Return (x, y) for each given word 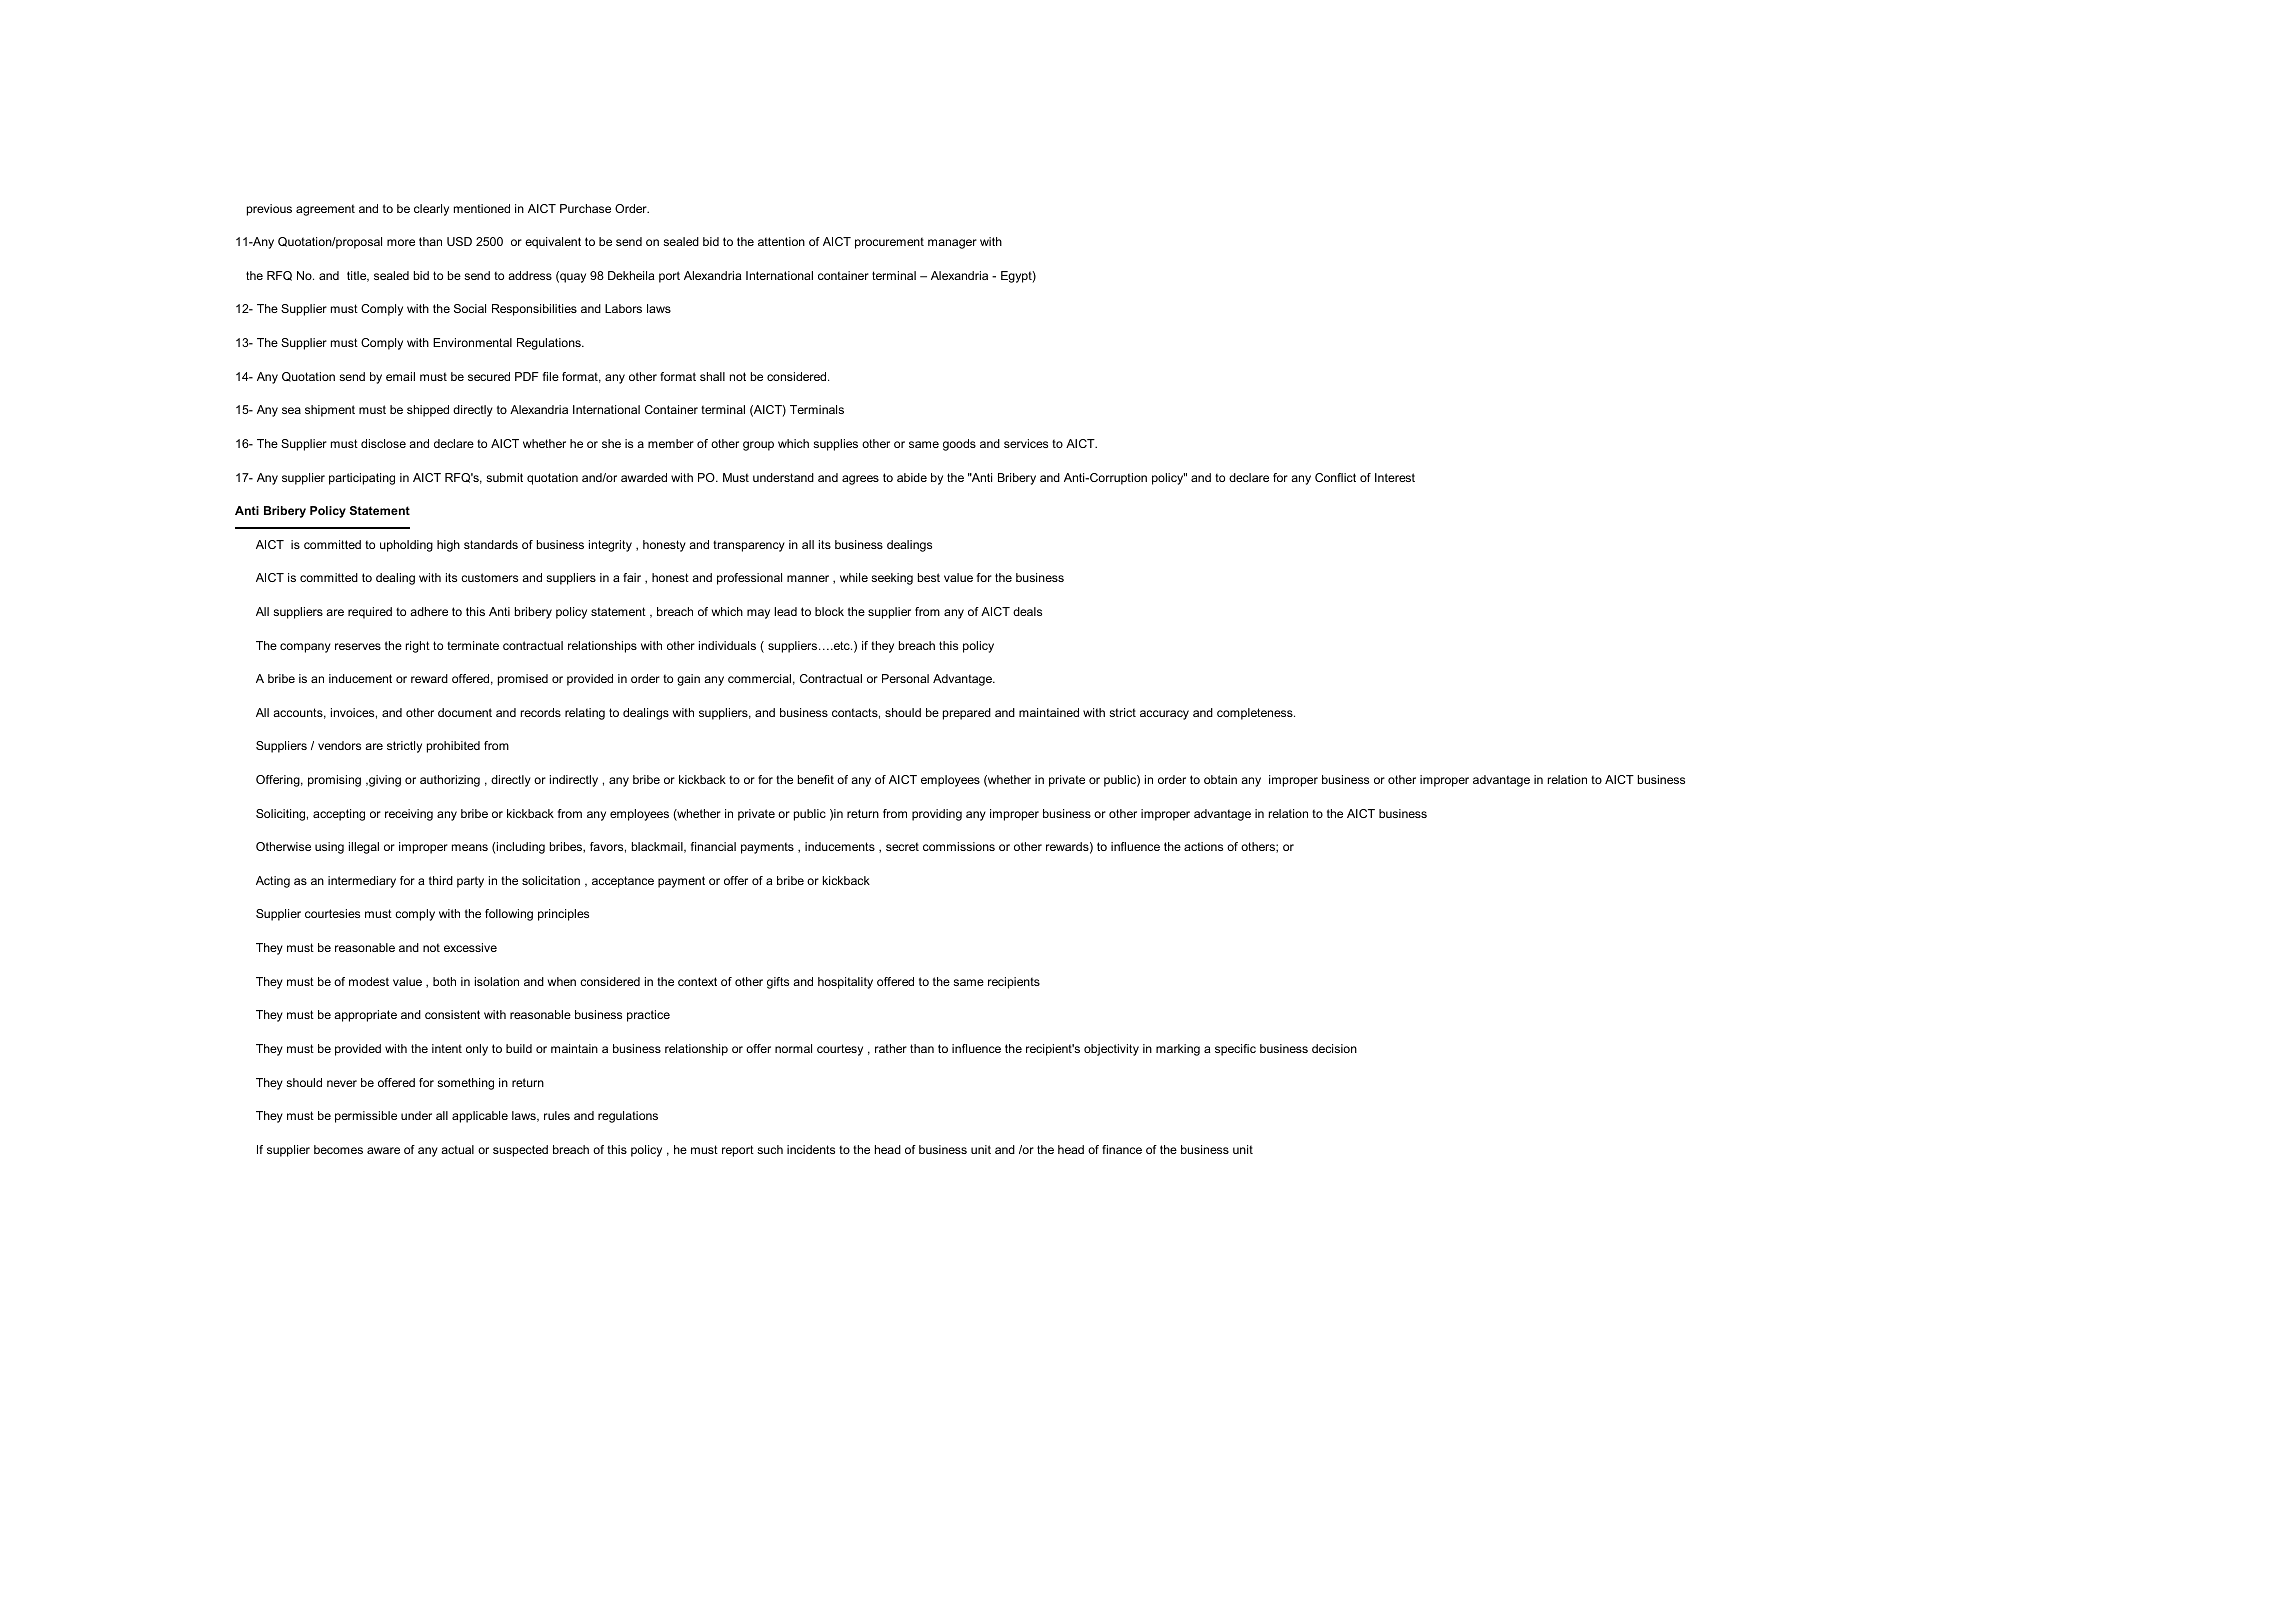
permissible (366, 1117)
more (401, 242)
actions (1203, 846)
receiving (409, 815)
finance (1122, 1149)
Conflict (1335, 477)
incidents (811, 1149)
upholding (406, 546)
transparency (749, 546)
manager (952, 244)
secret (902, 846)
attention (781, 241)
